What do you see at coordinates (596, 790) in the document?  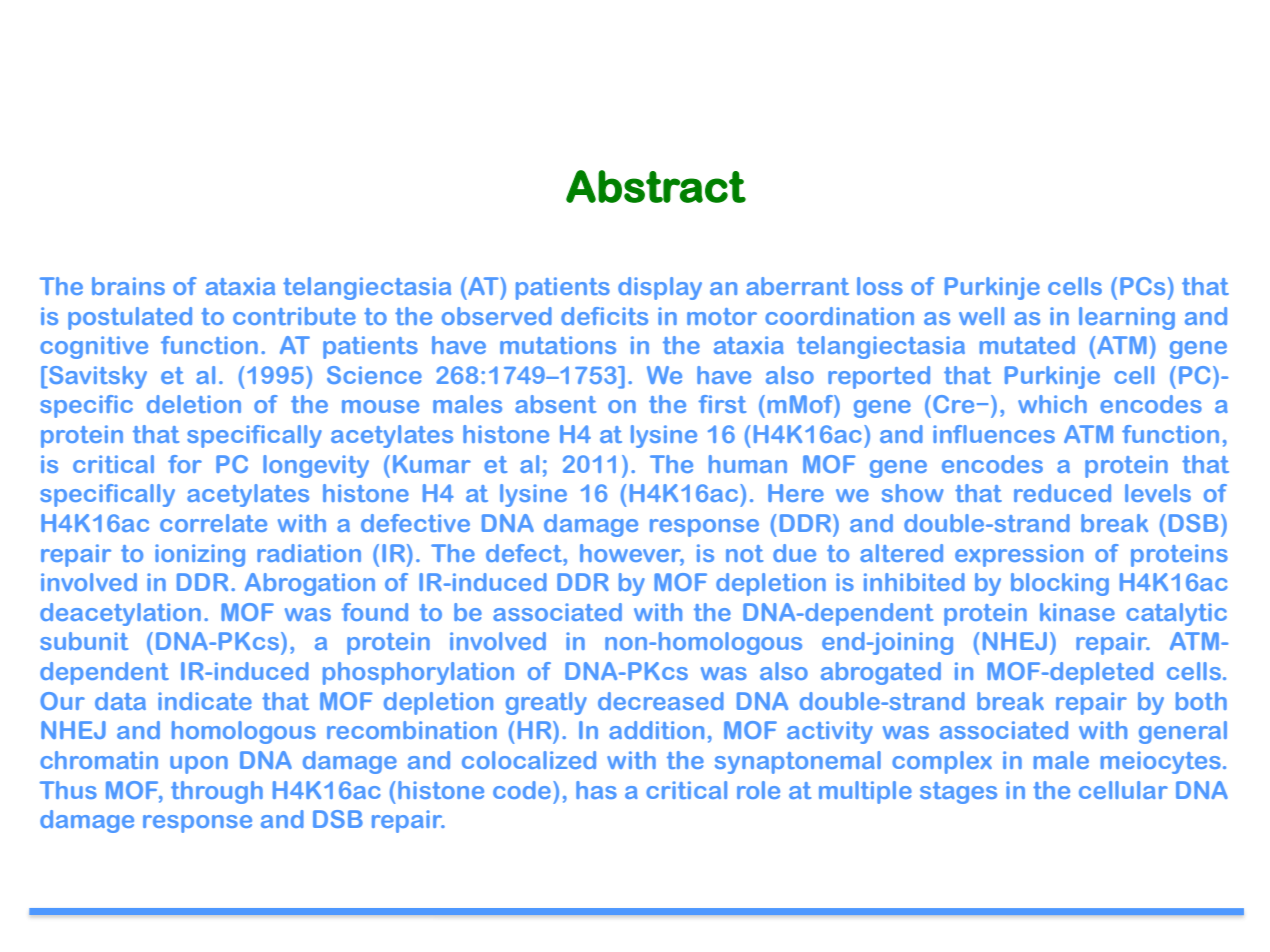 I see `has` at bounding box center [596, 790].
